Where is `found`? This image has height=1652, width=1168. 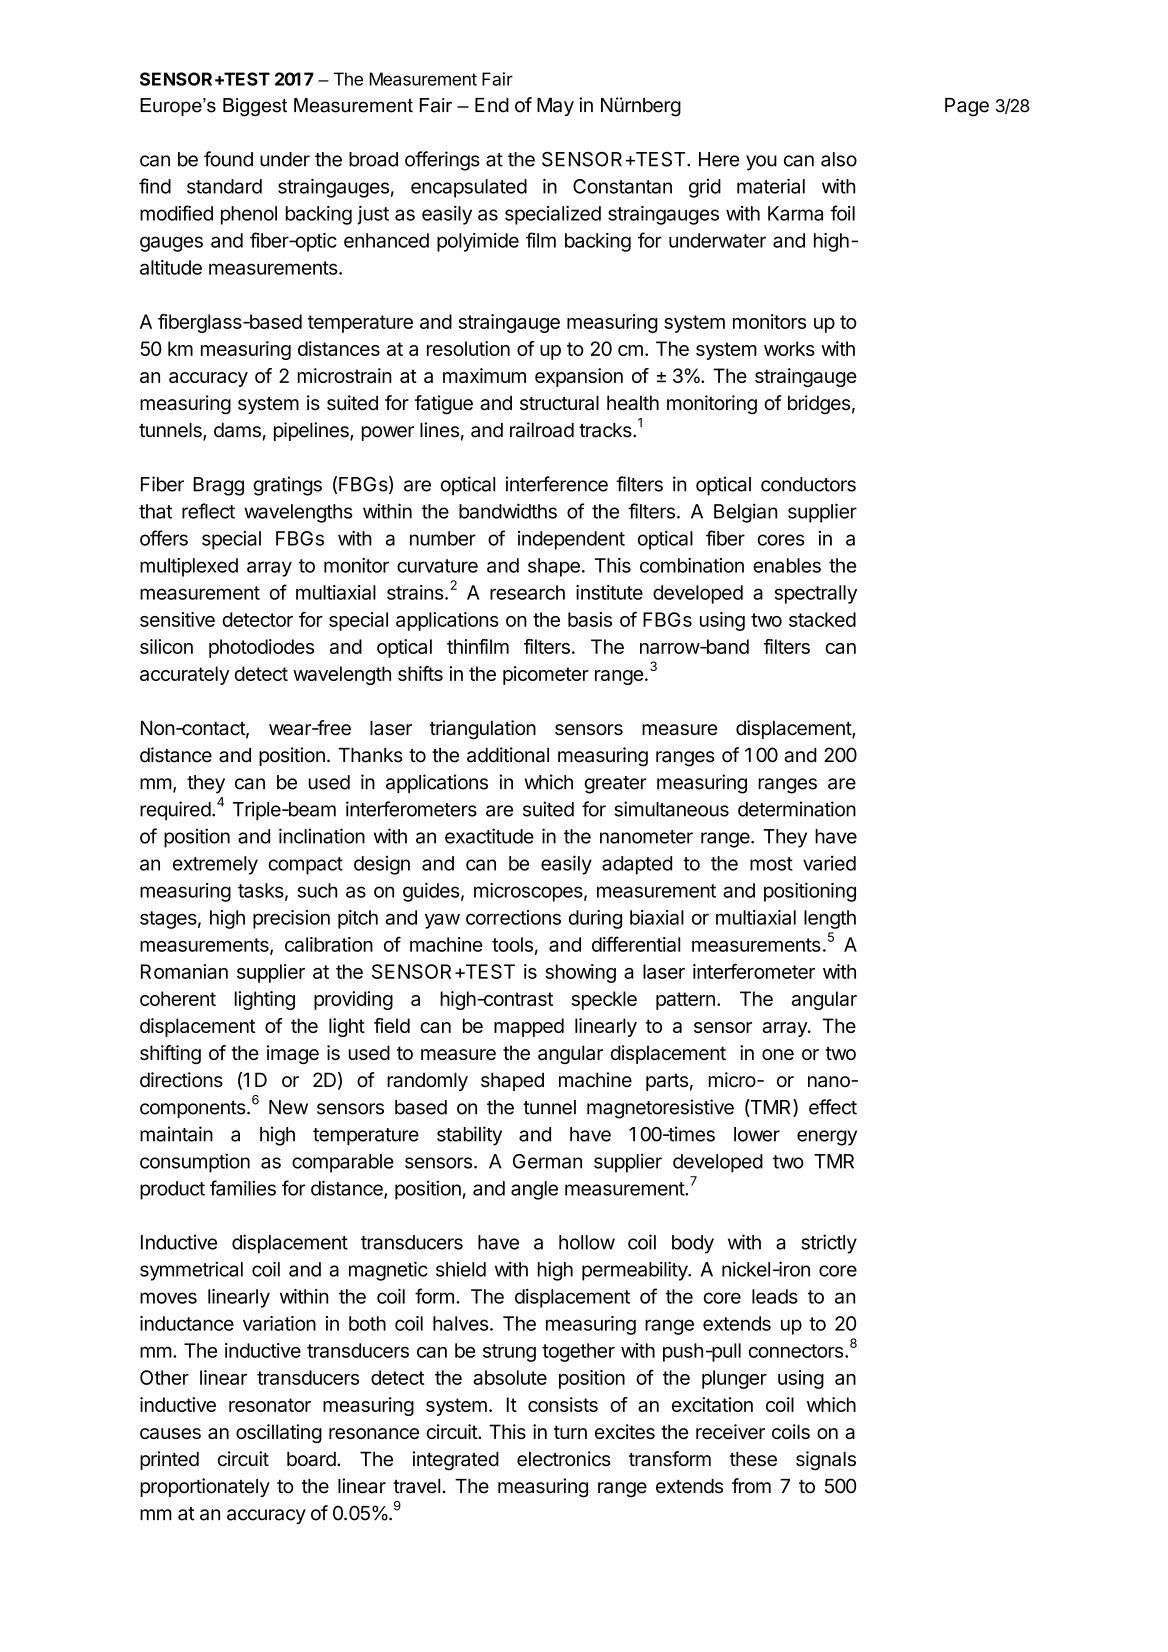 found is located at coordinates (228, 159).
